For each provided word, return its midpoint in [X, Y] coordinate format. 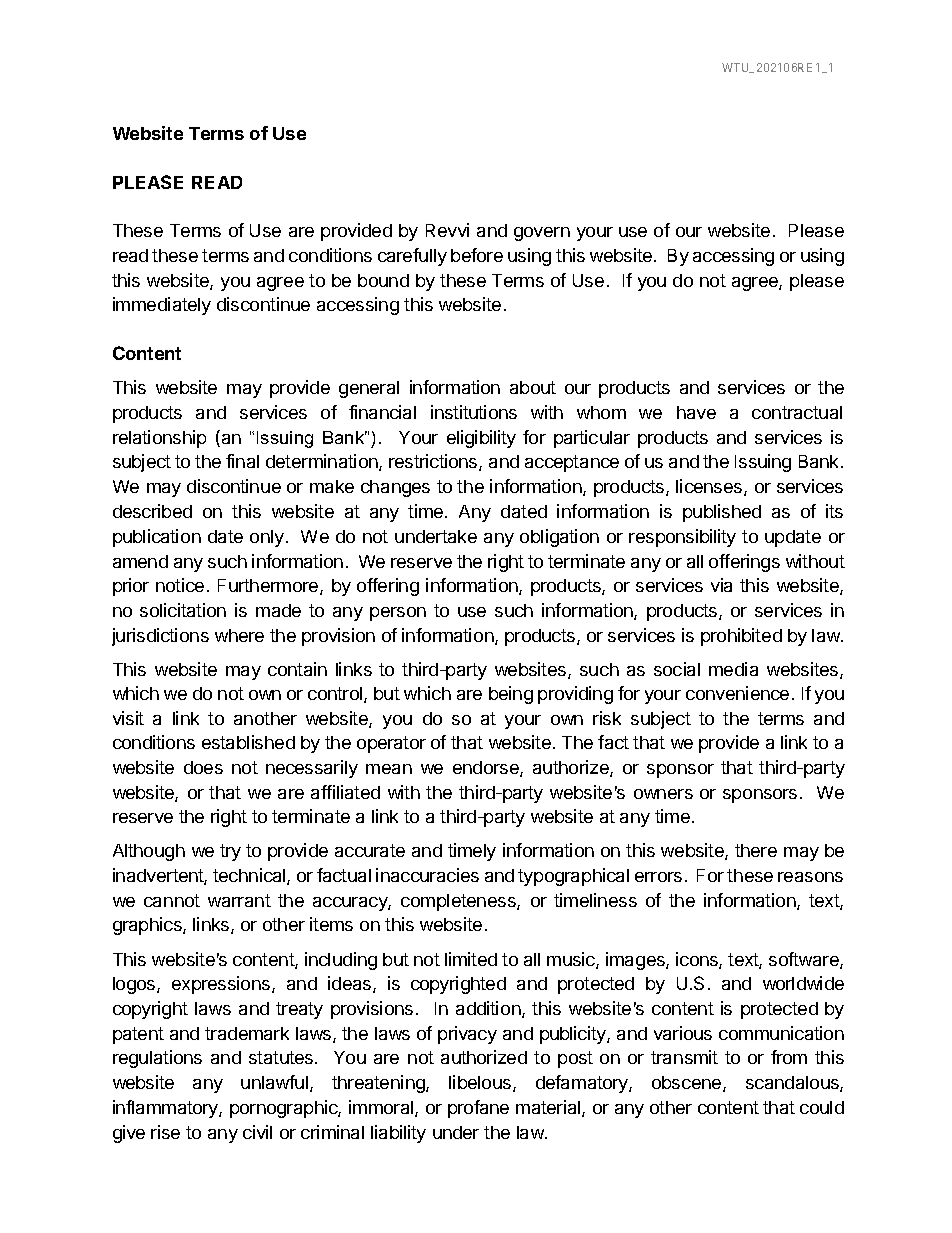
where [239, 635]
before [477, 255]
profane [478, 1109]
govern [542, 234]
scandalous [793, 1084]
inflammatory [166, 1109]
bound [383, 280]
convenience [737, 693]
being [511, 695]
